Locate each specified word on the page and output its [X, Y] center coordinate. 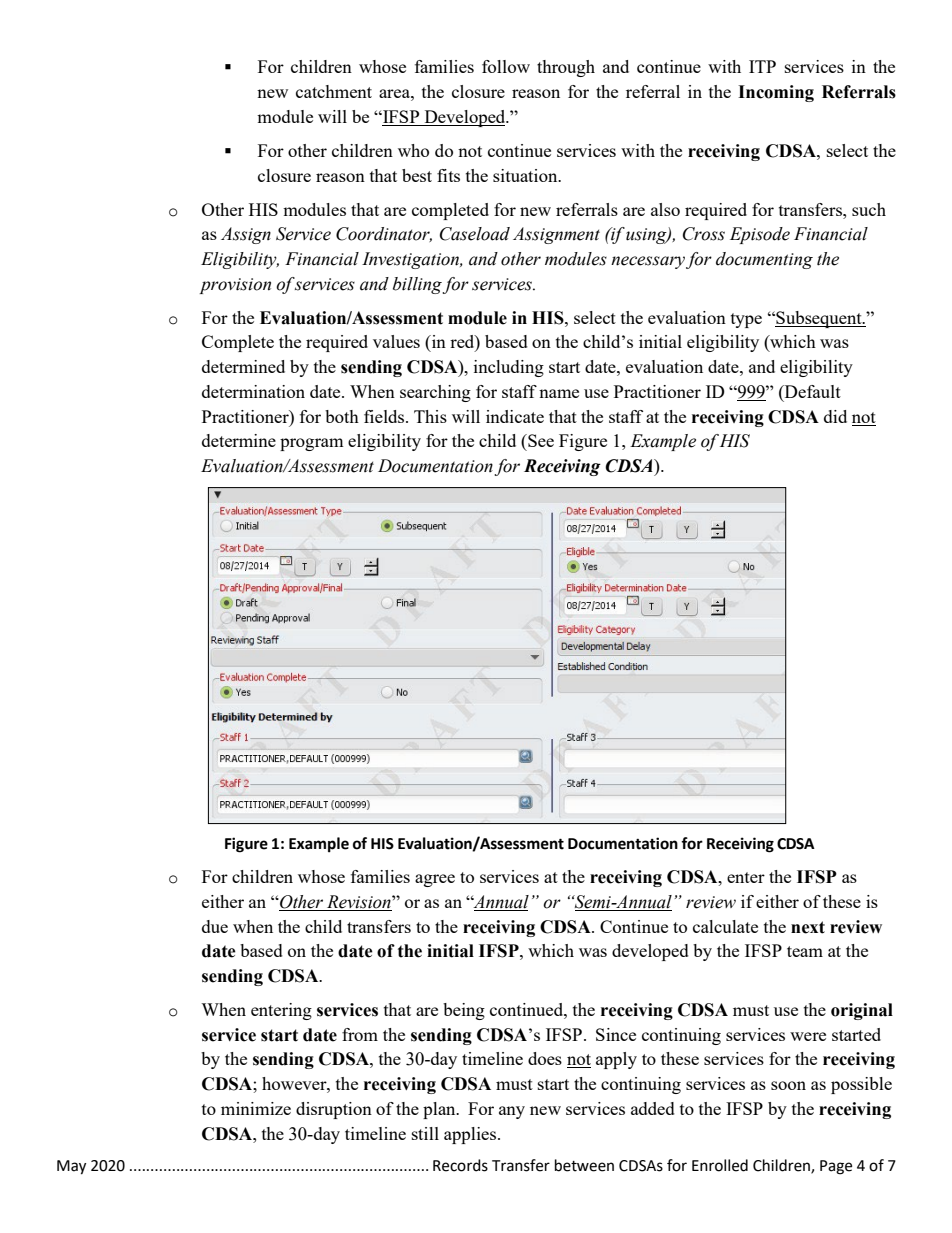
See [540, 440]
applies [471, 1135]
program [312, 444]
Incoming [776, 93]
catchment [334, 91]
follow [506, 66]
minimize [256, 1108]
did [835, 416]
